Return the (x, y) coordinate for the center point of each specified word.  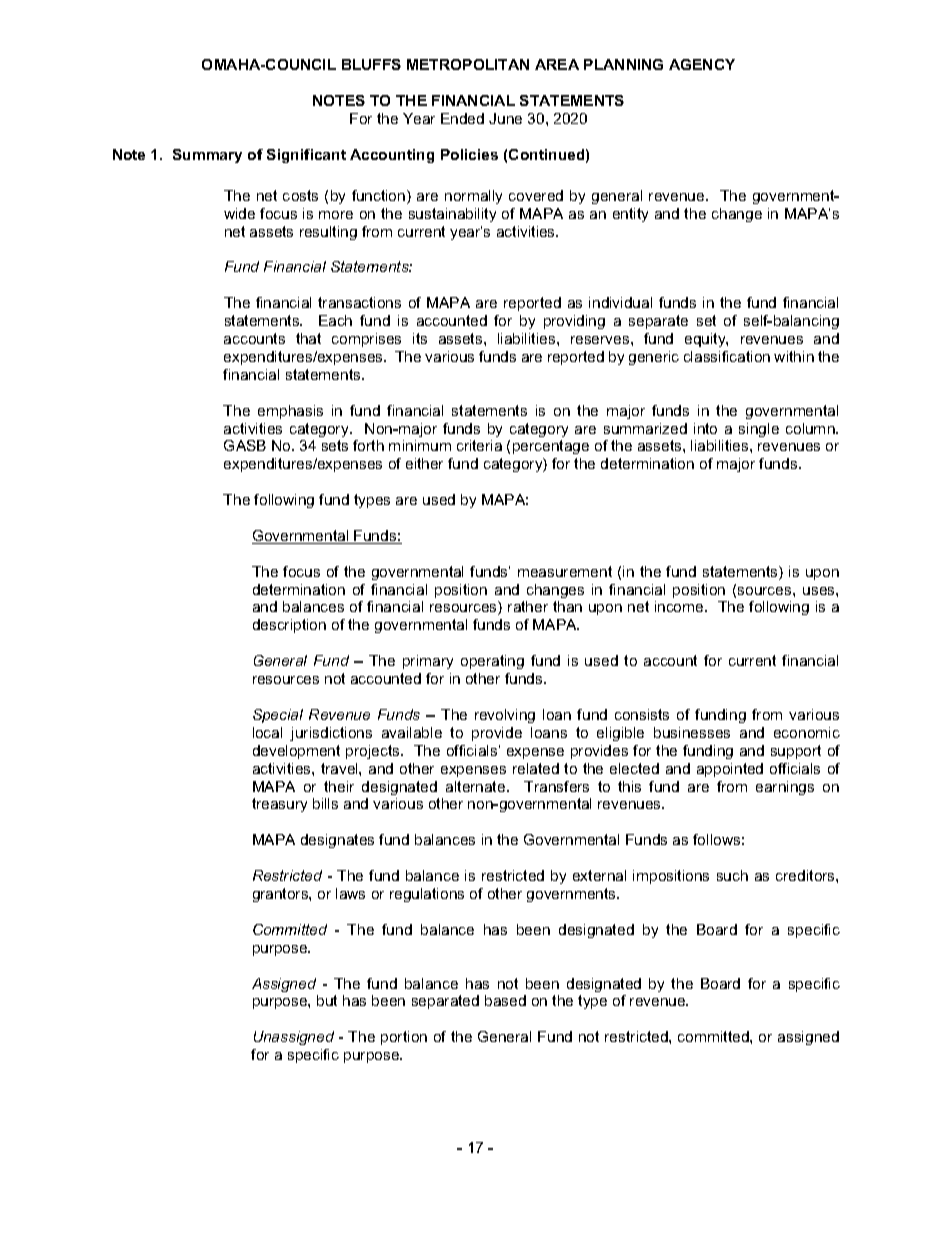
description (289, 626)
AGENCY (702, 64)
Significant (306, 156)
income (680, 606)
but (327, 1000)
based (505, 1000)
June (505, 118)
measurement (565, 571)
